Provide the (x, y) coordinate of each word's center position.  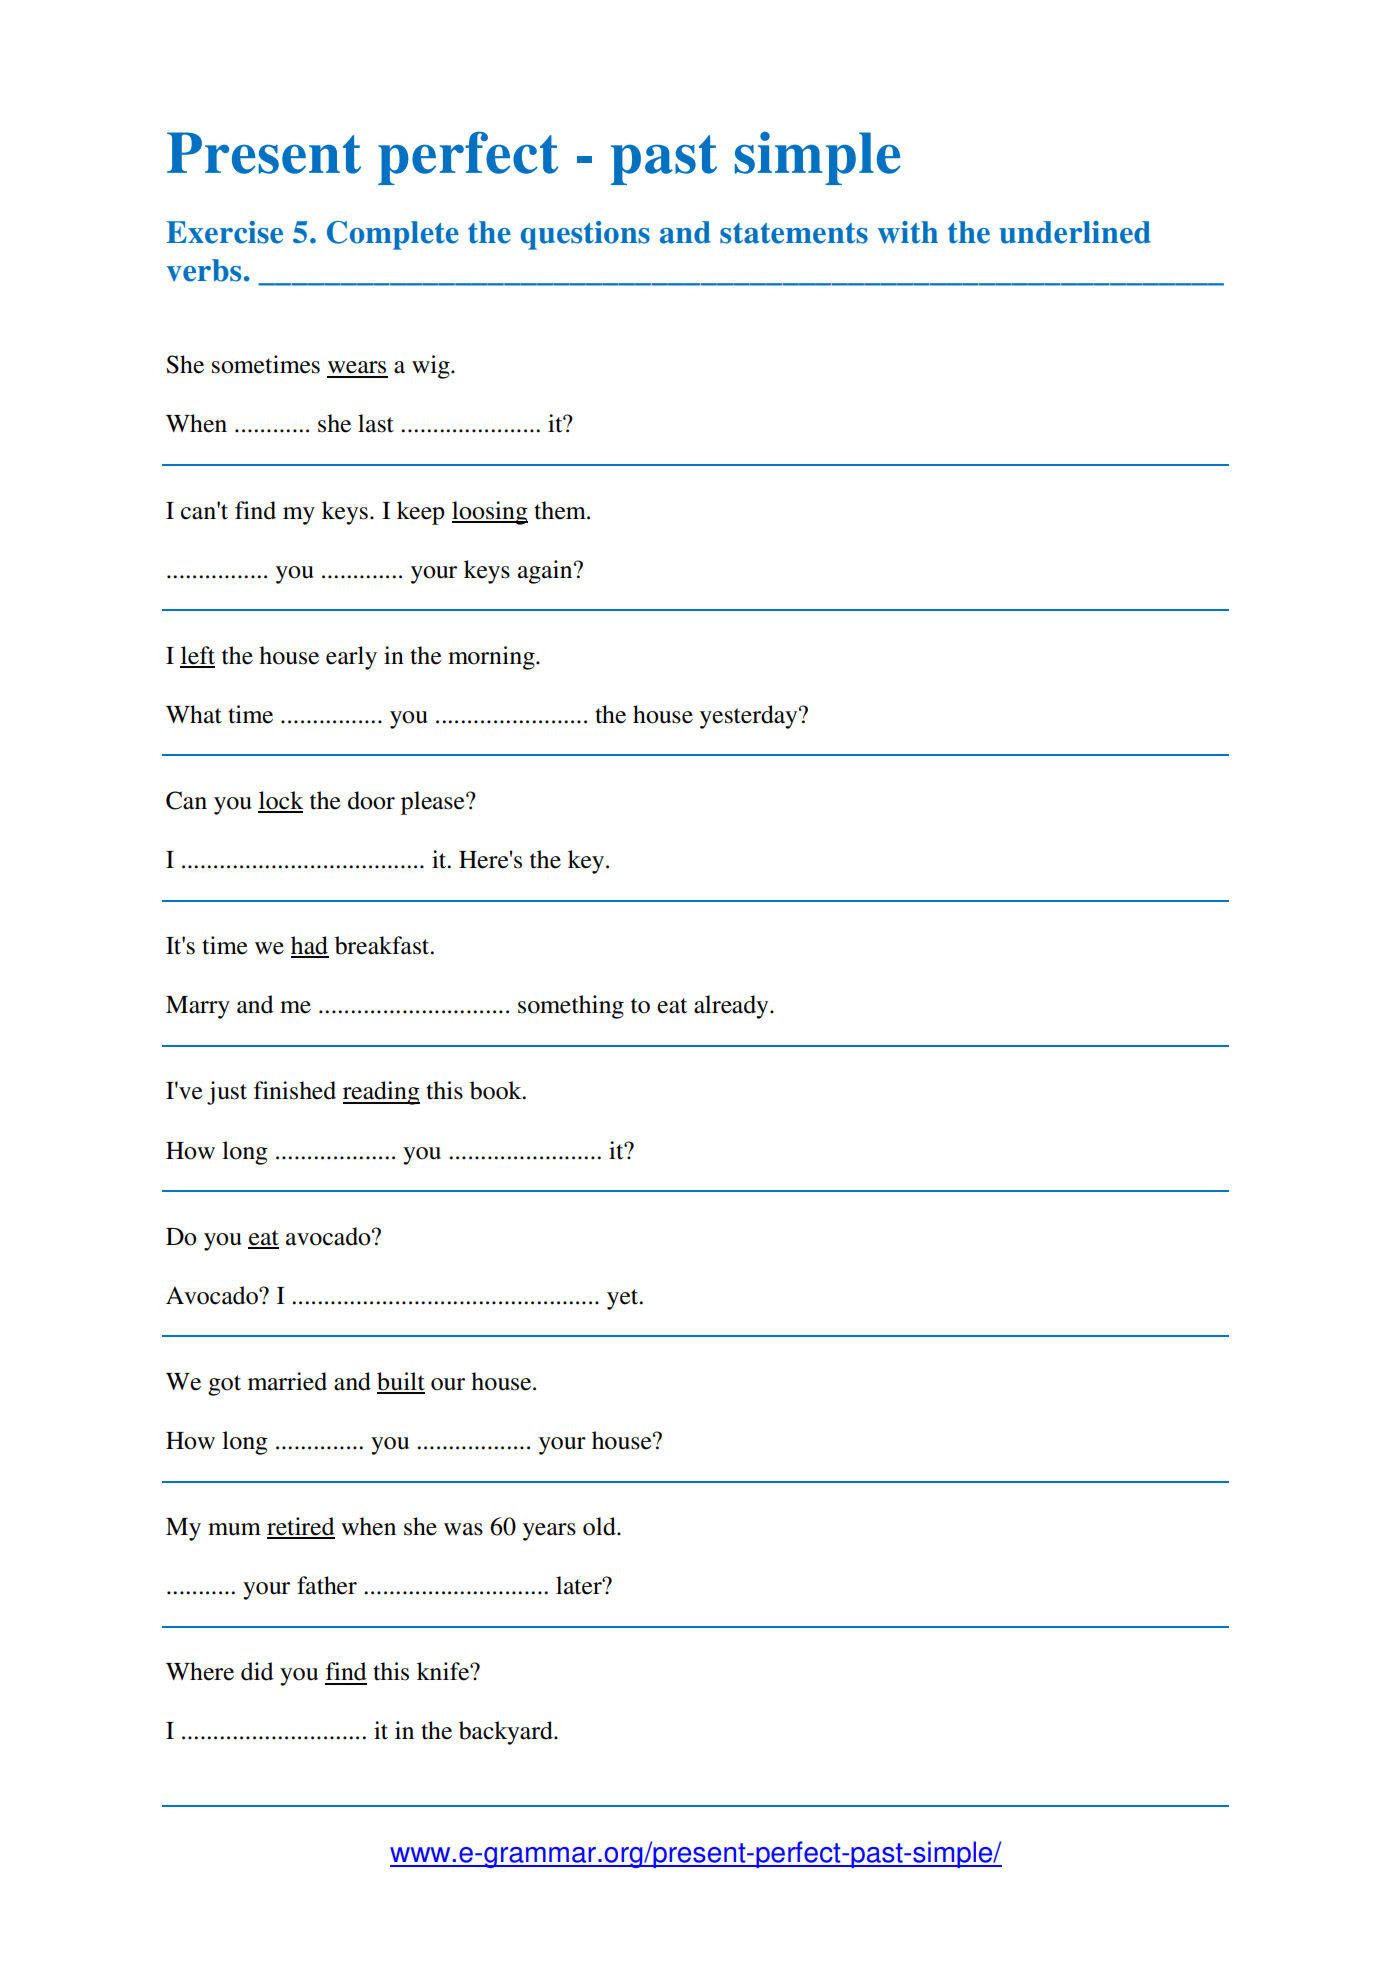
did (257, 1671)
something (571, 1007)
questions (585, 235)
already (732, 1007)
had (310, 946)
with (908, 232)
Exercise (224, 232)
